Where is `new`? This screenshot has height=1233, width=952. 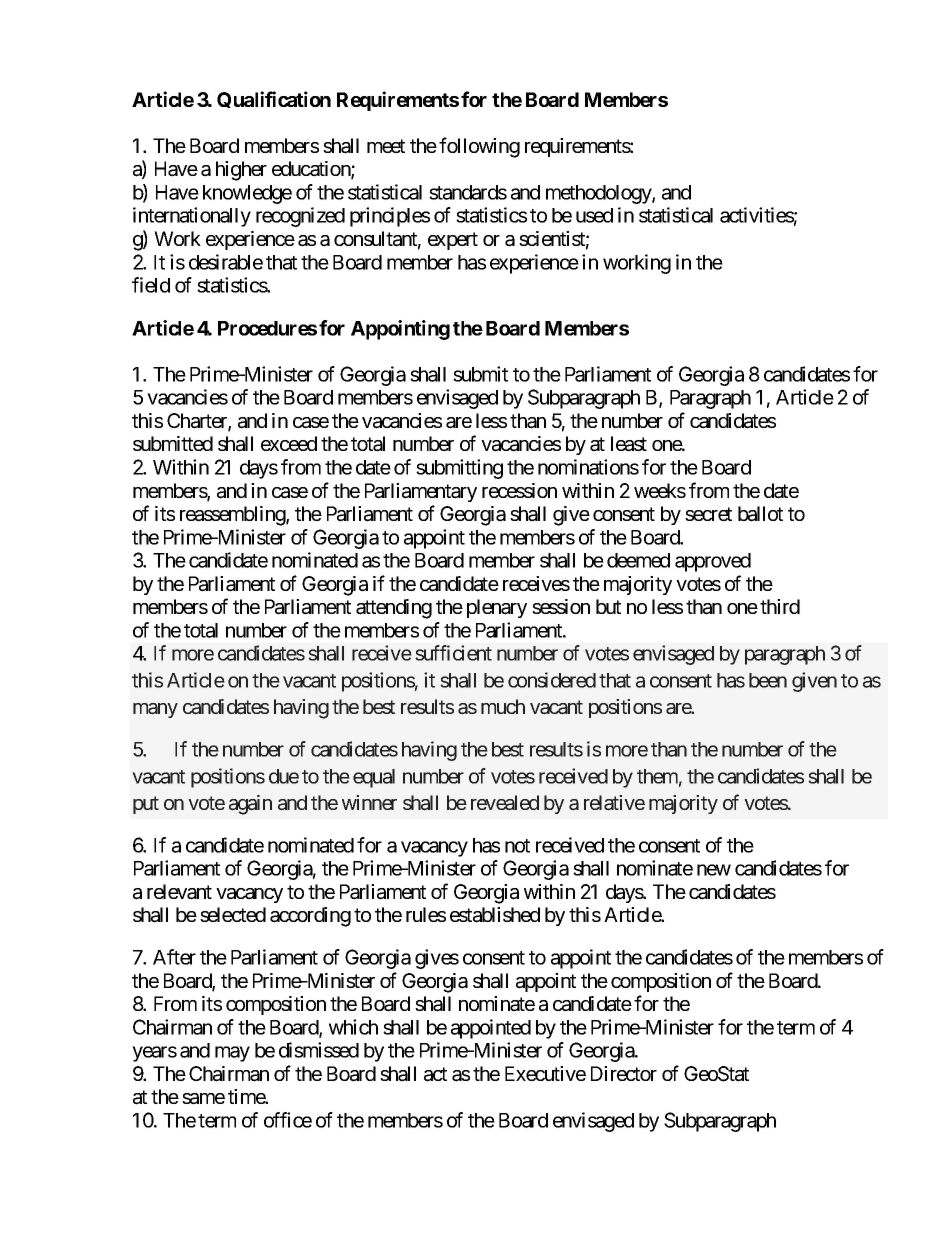
new is located at coordinates (714, 870).
